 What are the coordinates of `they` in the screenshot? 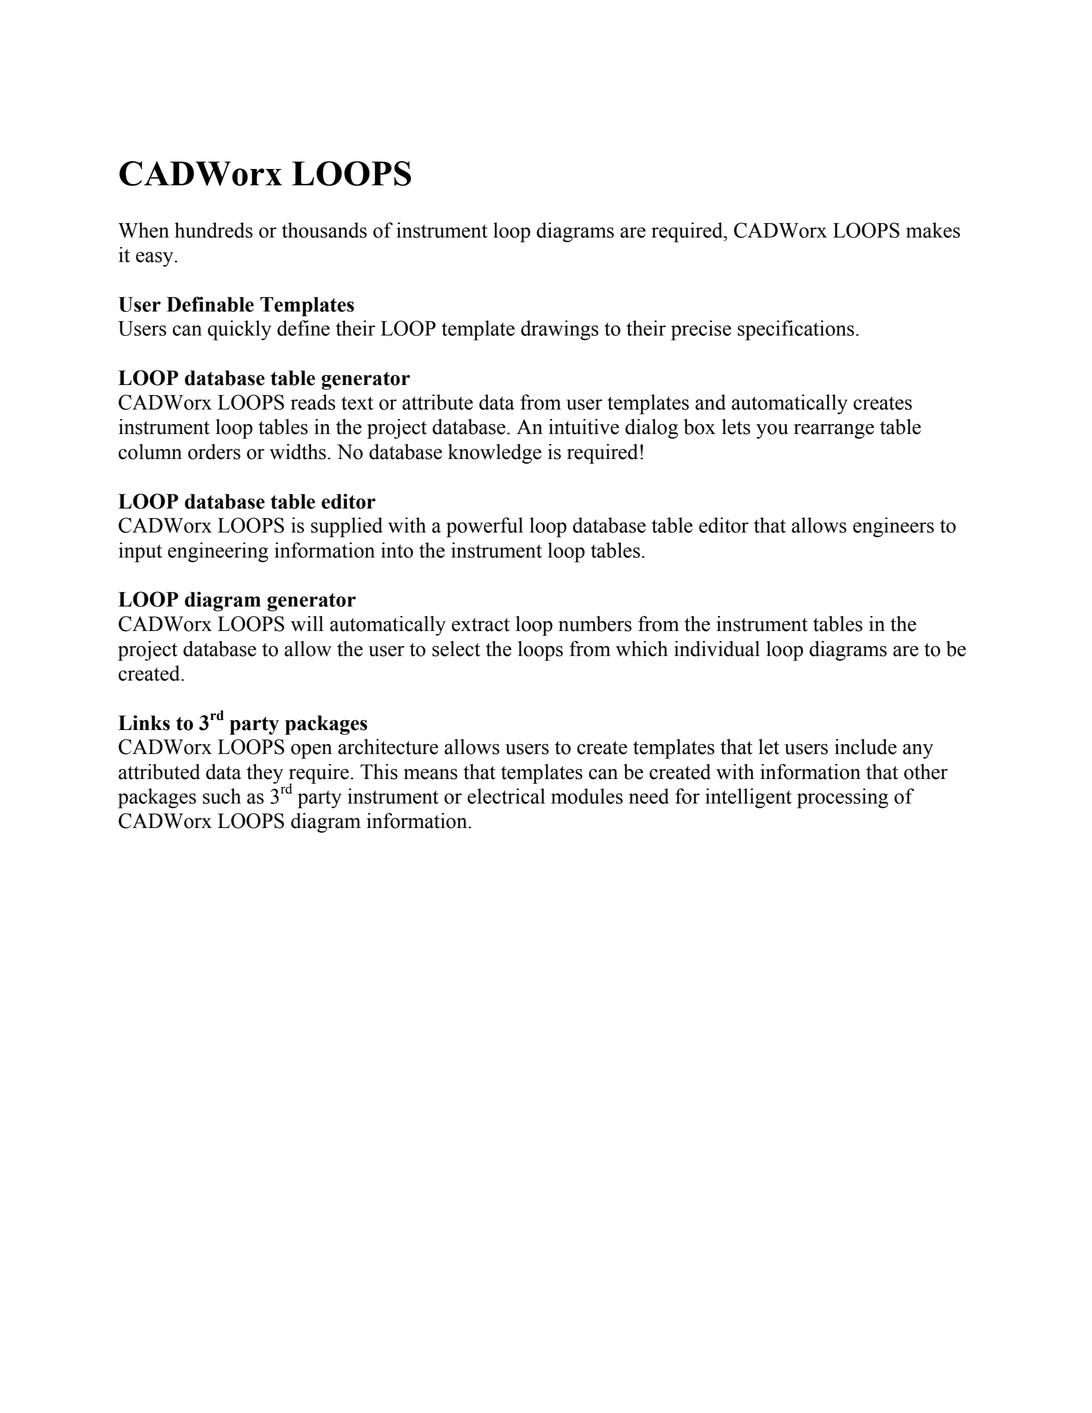 It's located at (265, 774).
